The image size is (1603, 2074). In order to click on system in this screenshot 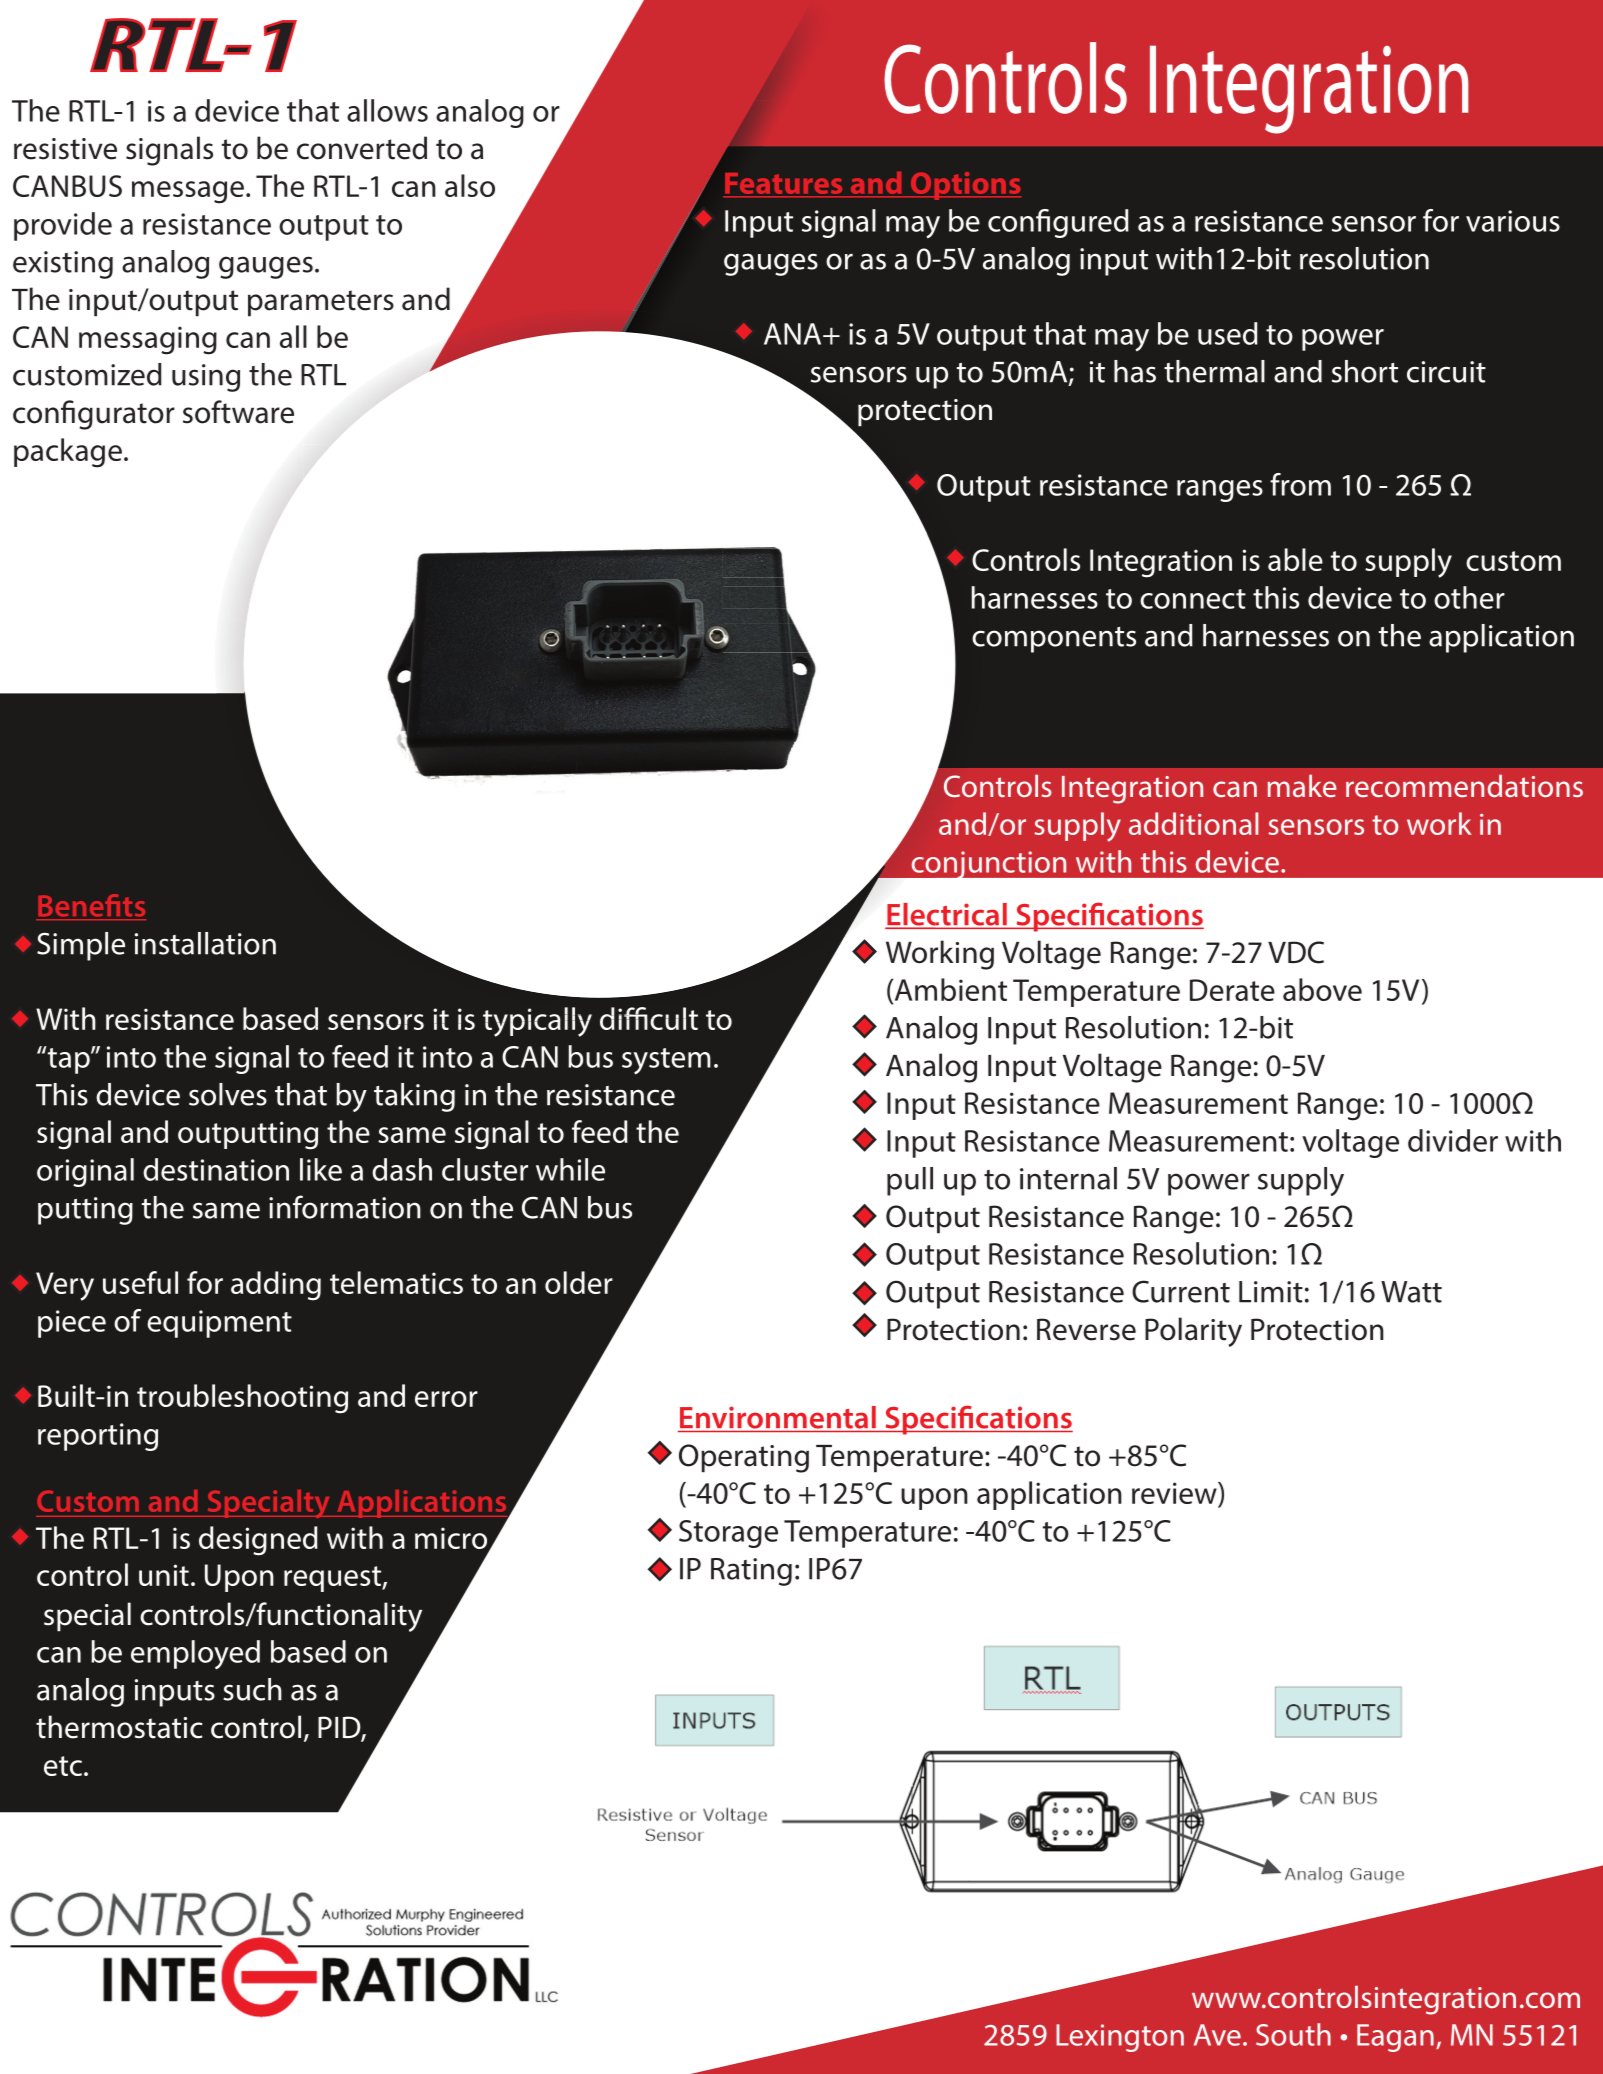, I will do `click(666, 1061)`.
